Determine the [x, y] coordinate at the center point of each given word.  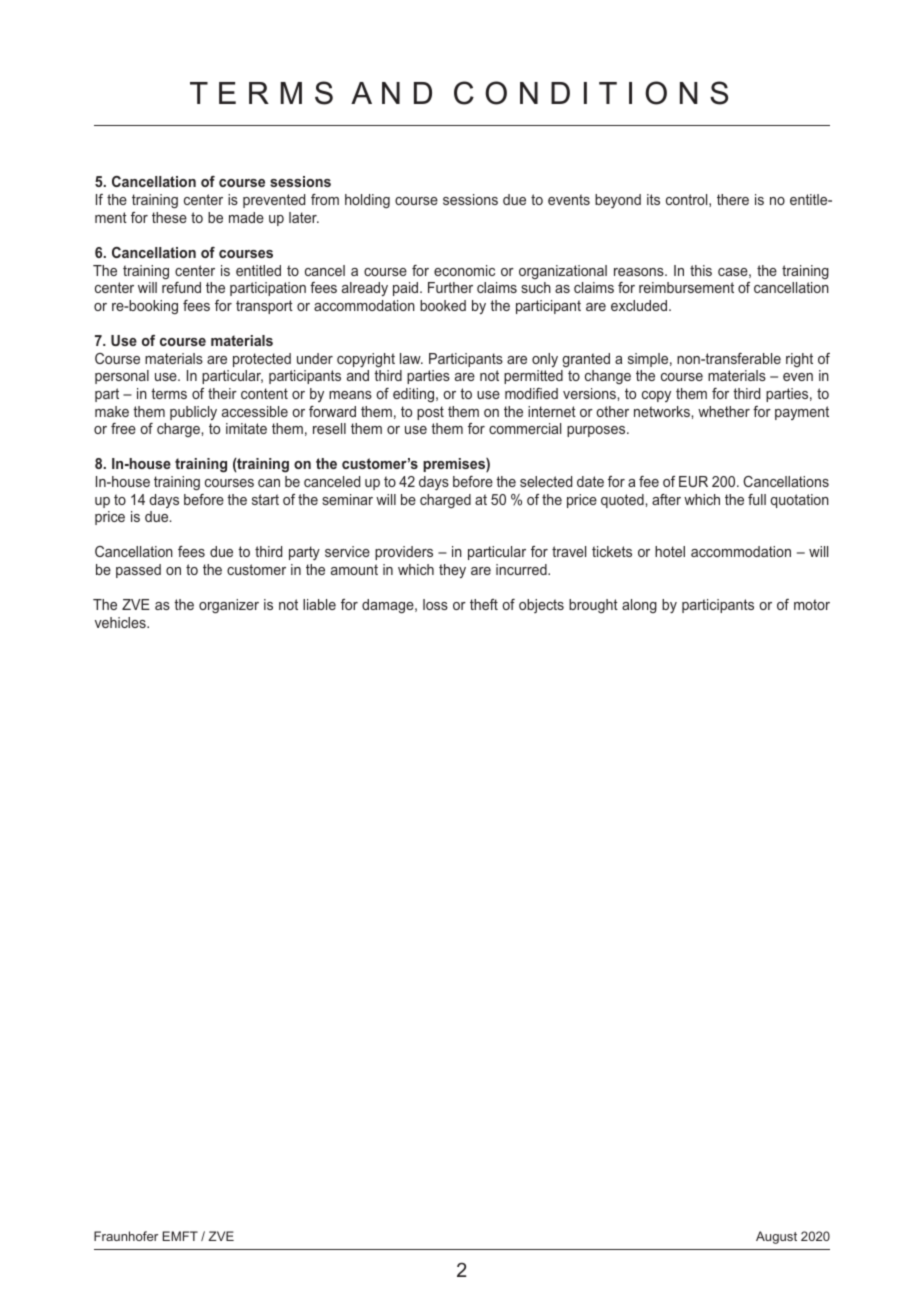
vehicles [121, 622]
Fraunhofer [126, 1236]
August [776, 1237]
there [733, 199]
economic [464, 270]
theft [484, 604]
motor [812, 604]
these [169, 217]
